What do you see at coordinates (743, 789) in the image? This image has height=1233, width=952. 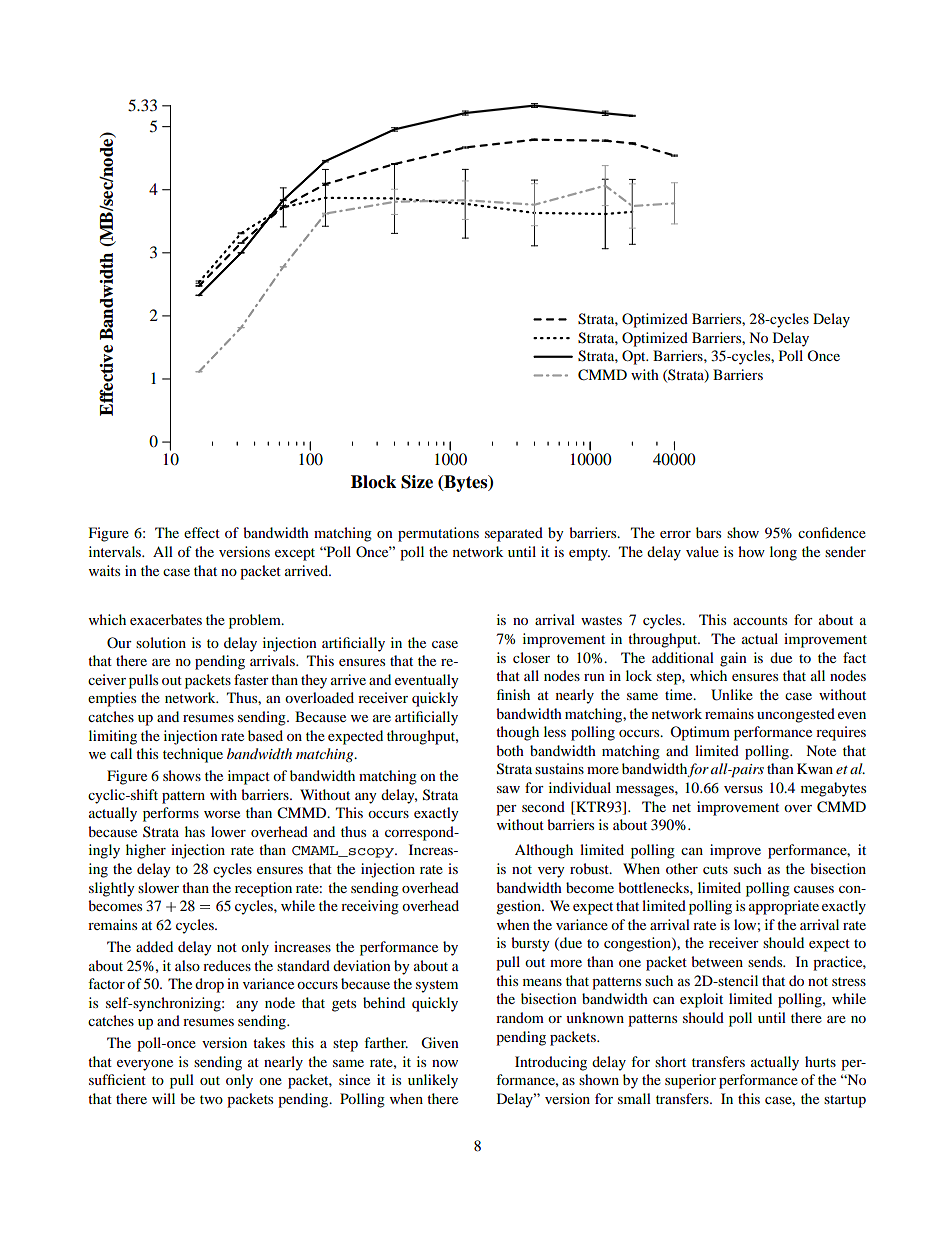 I see `versus` at bounding box center [743, 789].
